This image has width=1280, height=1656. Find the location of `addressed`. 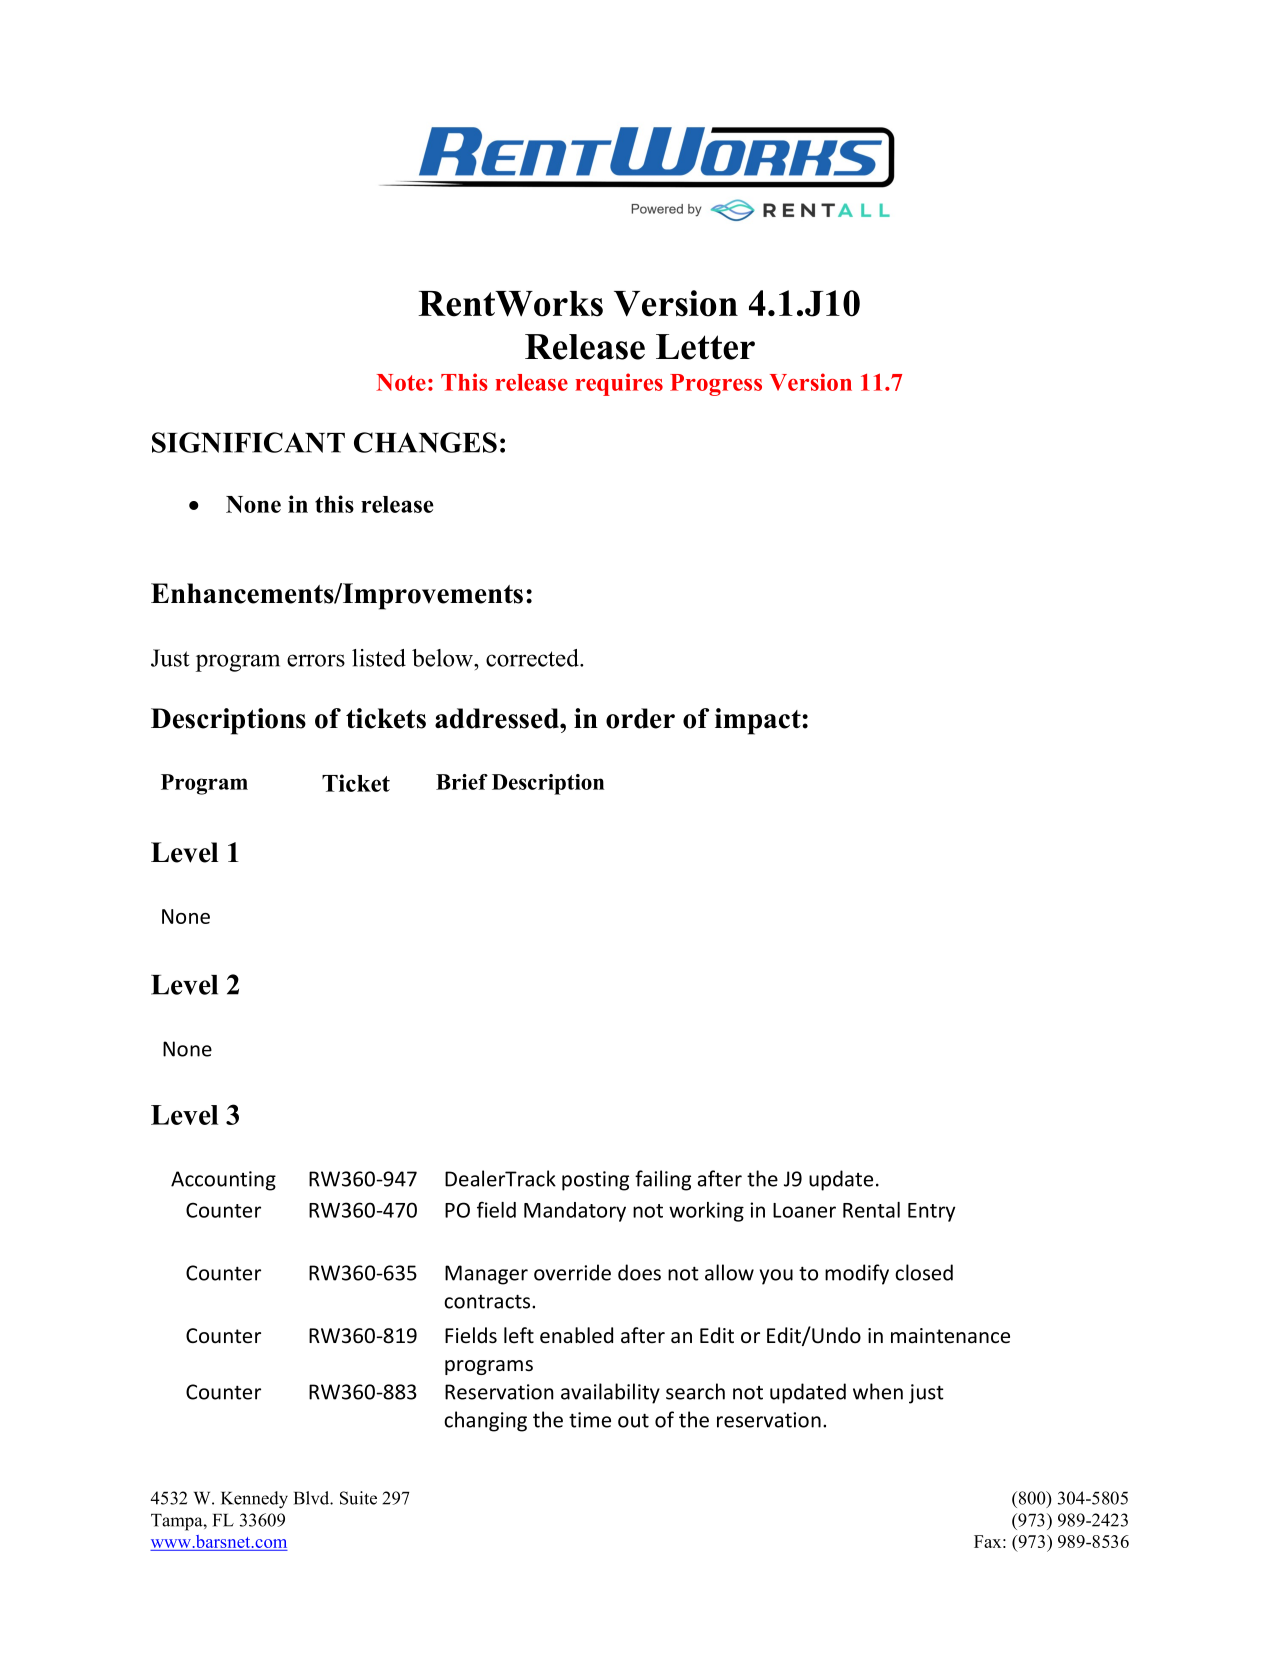

addressed is located at coordinates (498, 718).
